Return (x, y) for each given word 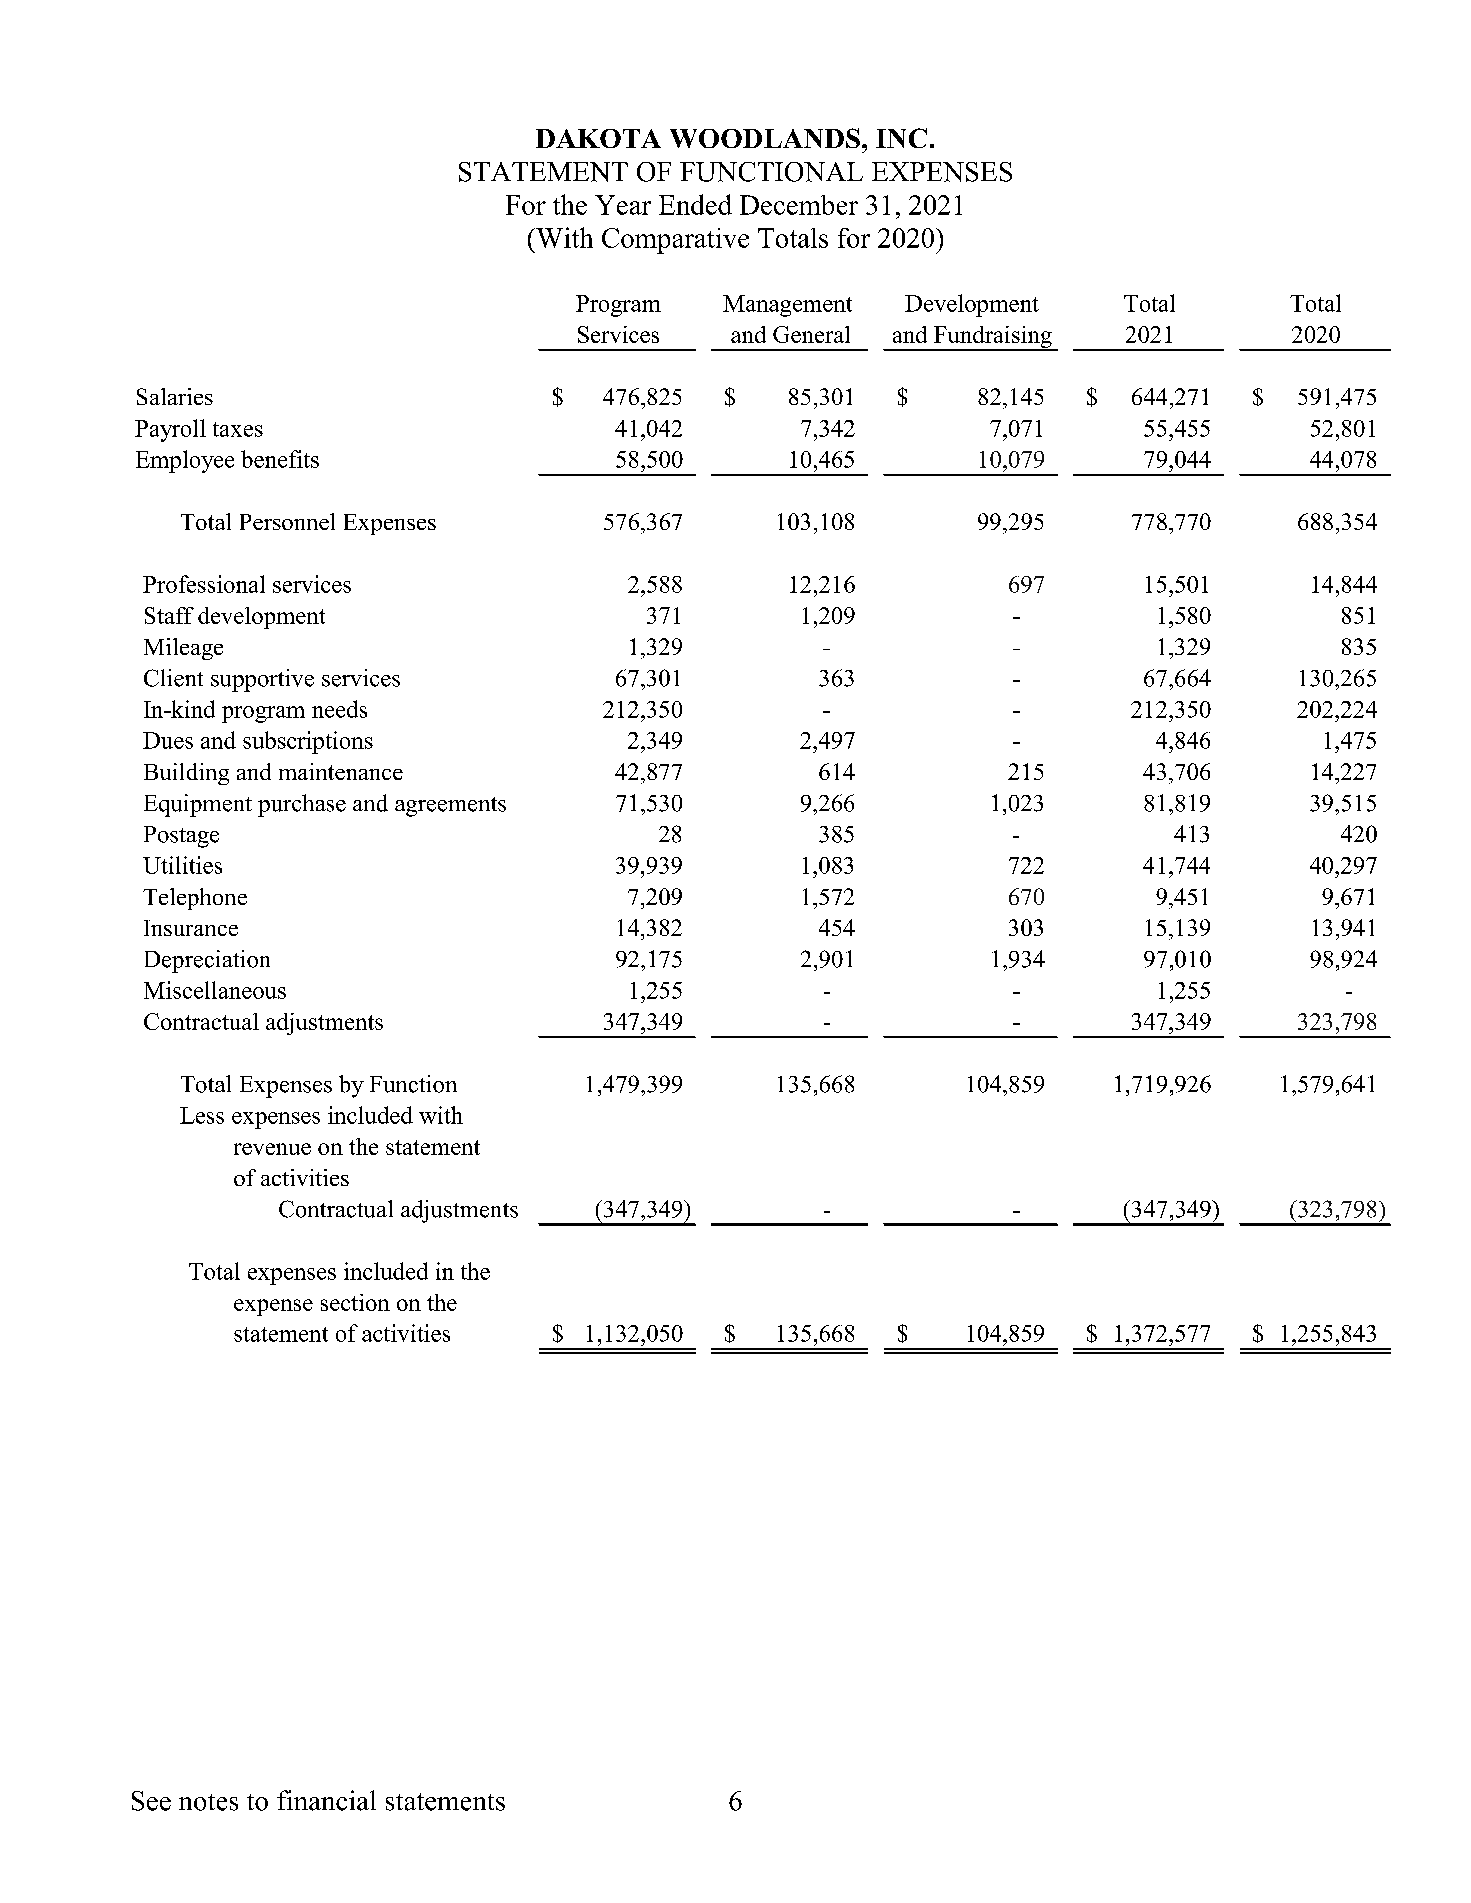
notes (208, 1802)
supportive (262, 680)
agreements (450, 807)
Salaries (175, 396)
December (799, 205)
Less (202, 1115)
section (355, 1302)
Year (623, 205)
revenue (272, 1149)
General (811, 334)
